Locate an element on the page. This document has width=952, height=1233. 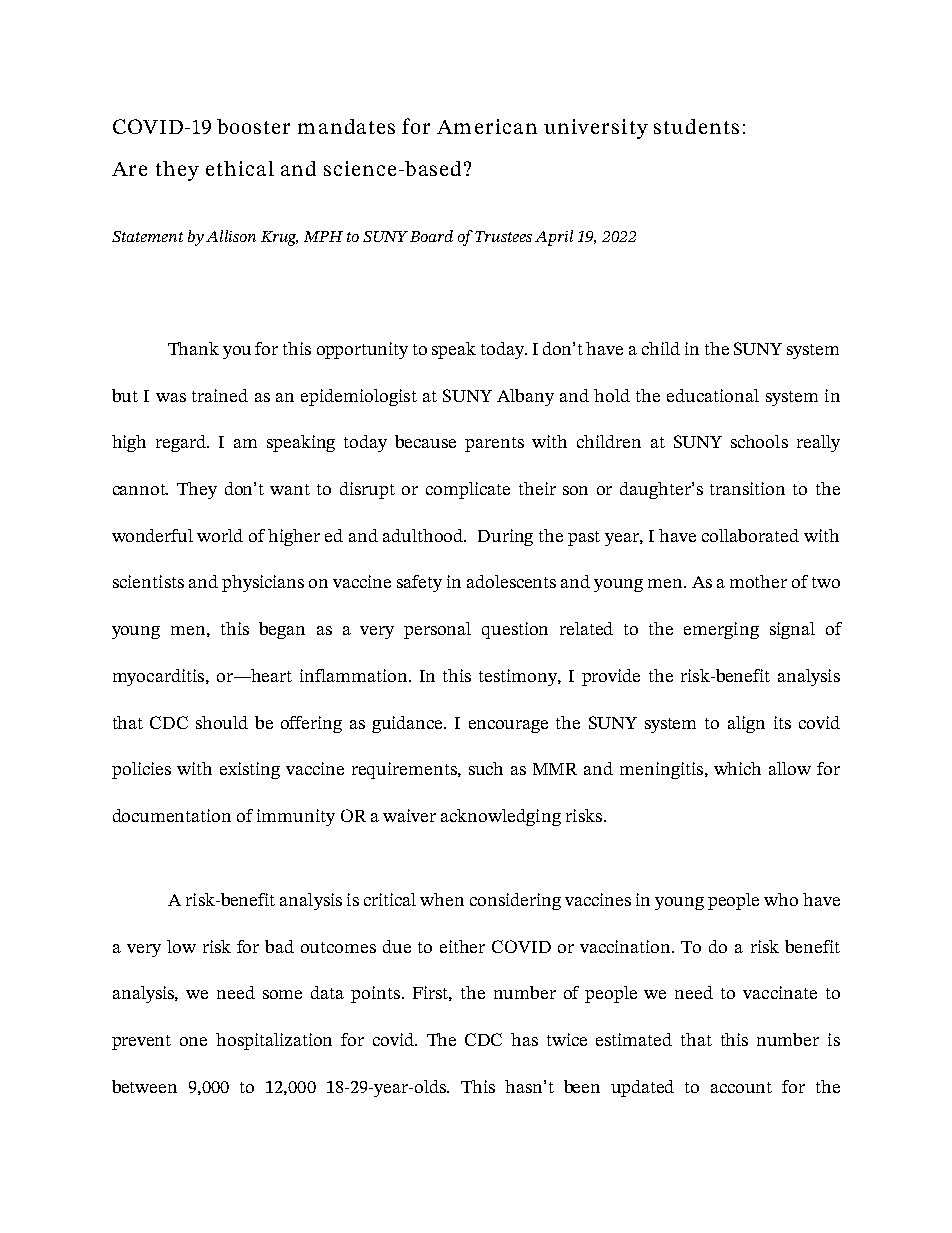
emerging is located at coordinates (721, 630).
